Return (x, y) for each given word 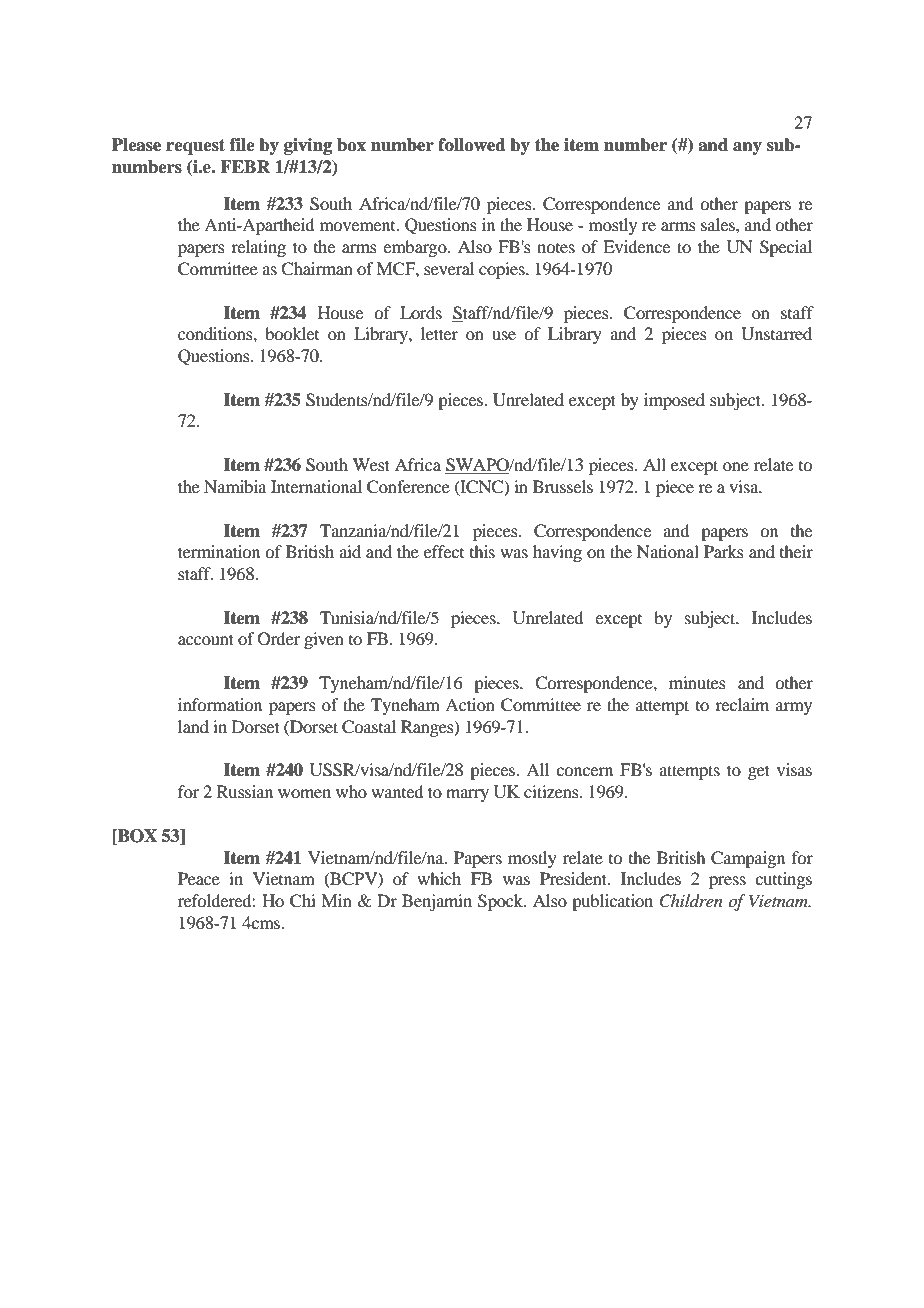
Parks (724, 551)
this (482, 551)
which (439, 878)
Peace (199, 878)
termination (219, 551)
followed (472, 145)
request (195, 147)
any (747, 148)
